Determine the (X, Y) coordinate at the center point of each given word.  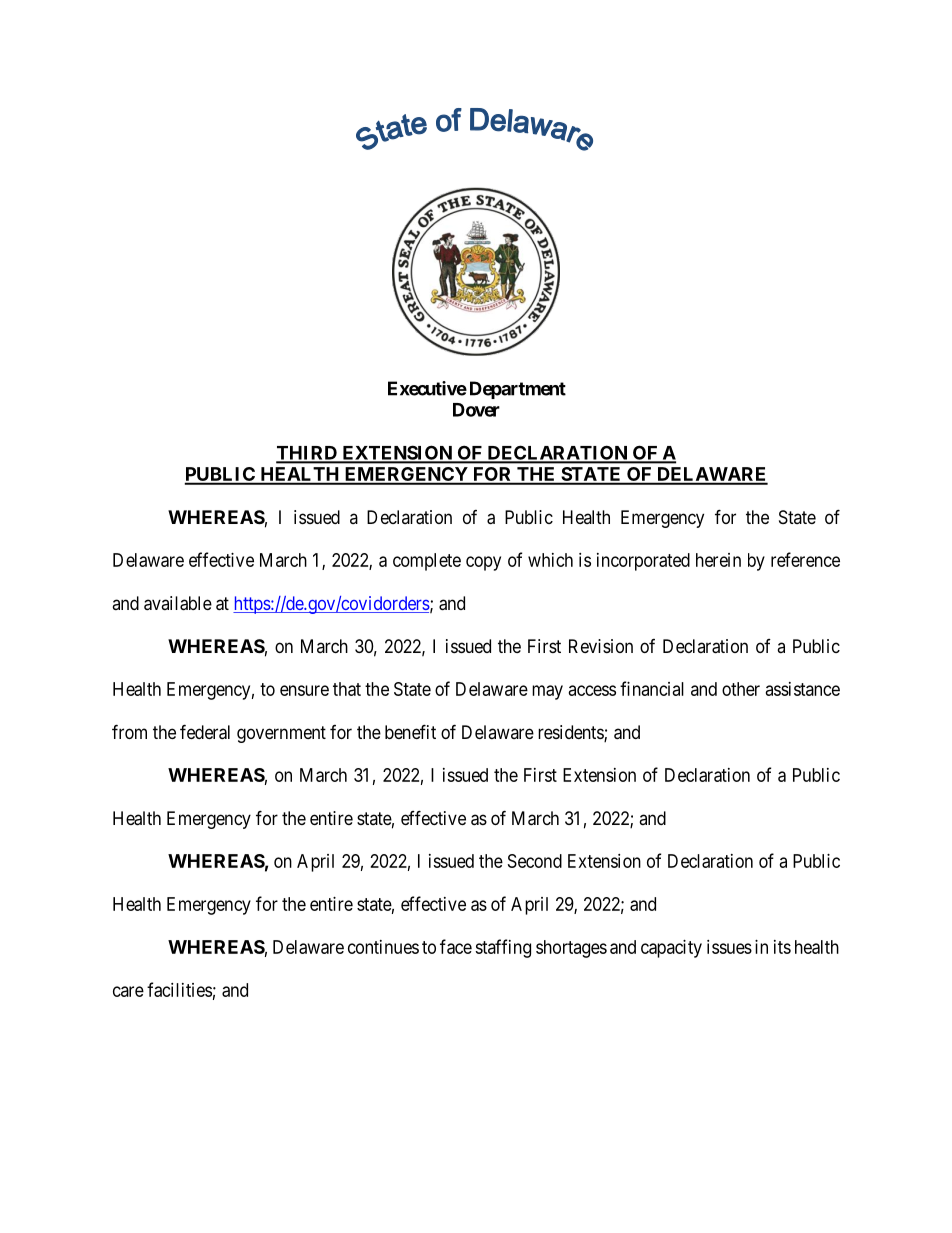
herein (718, 560)
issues (729, 947)
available (178, 603)
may (547, 692)
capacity (671, 949)
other (741, 689)
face (456, 946)
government (281, 734)
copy (483, 563)
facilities (179, 989)
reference (805, 559)
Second (535, 861)
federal (205, 732)
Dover (476, 410)
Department (518, 390)
